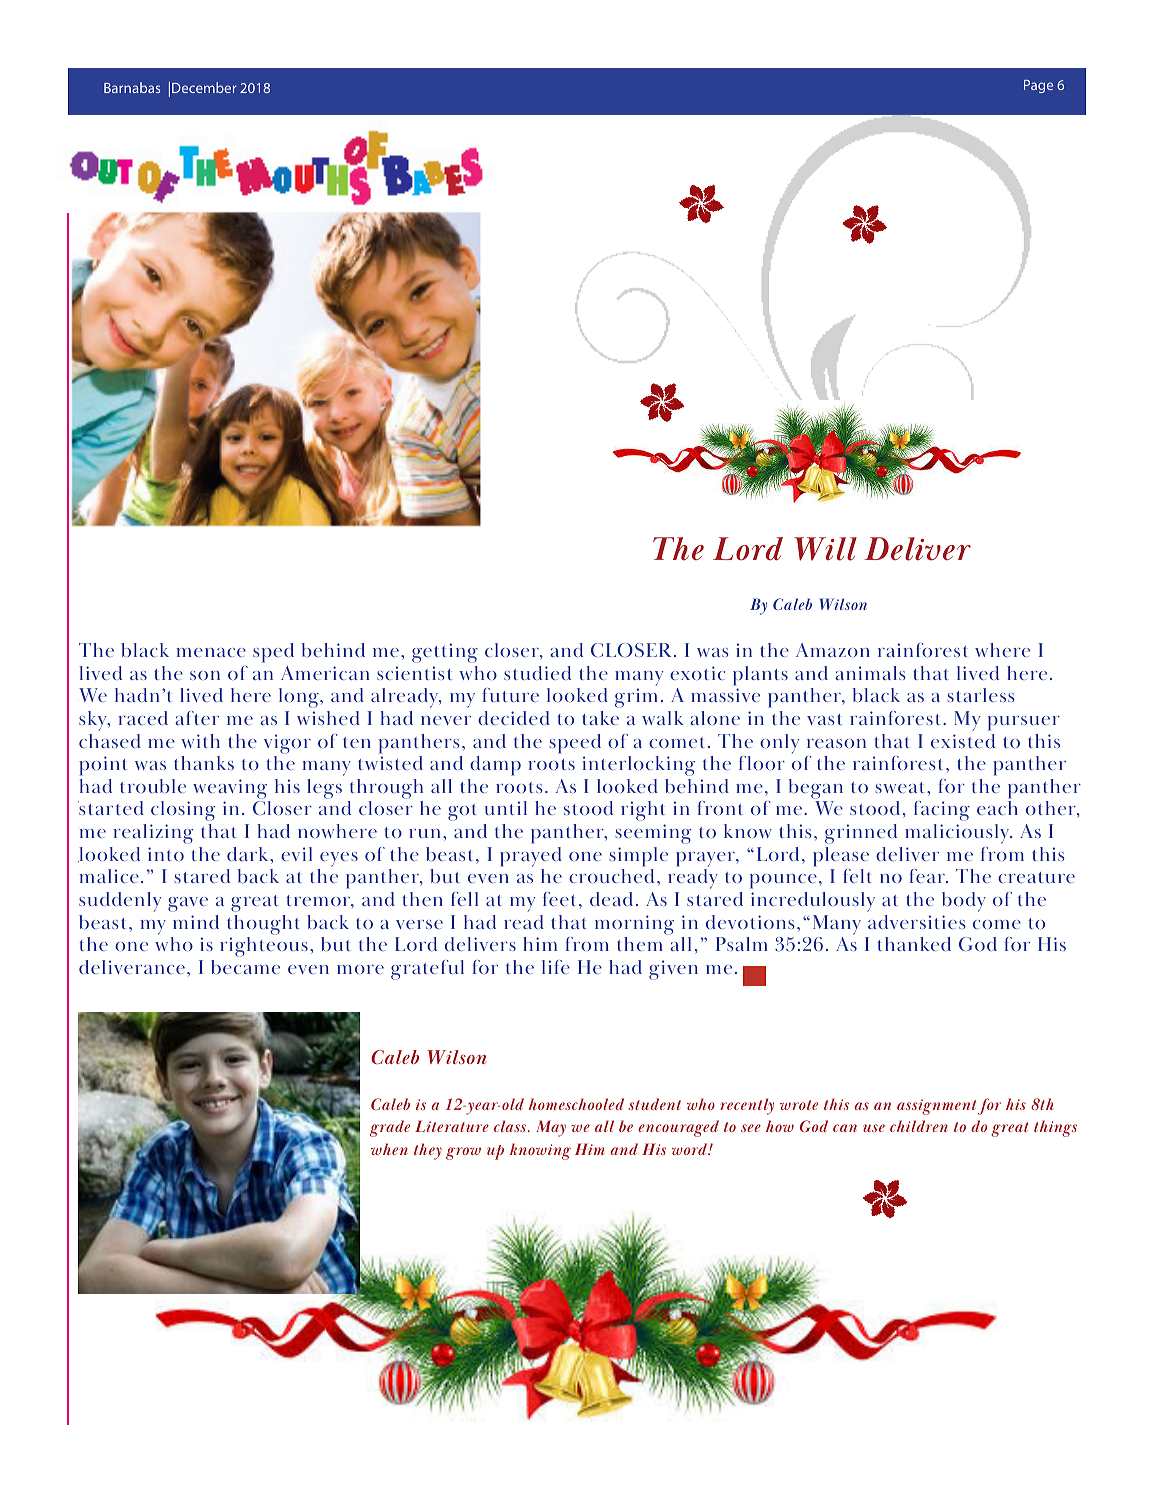 Image resolution: width=1154 pixels, height=1493 pixels. I want to click on danger, so click(910, 704).
